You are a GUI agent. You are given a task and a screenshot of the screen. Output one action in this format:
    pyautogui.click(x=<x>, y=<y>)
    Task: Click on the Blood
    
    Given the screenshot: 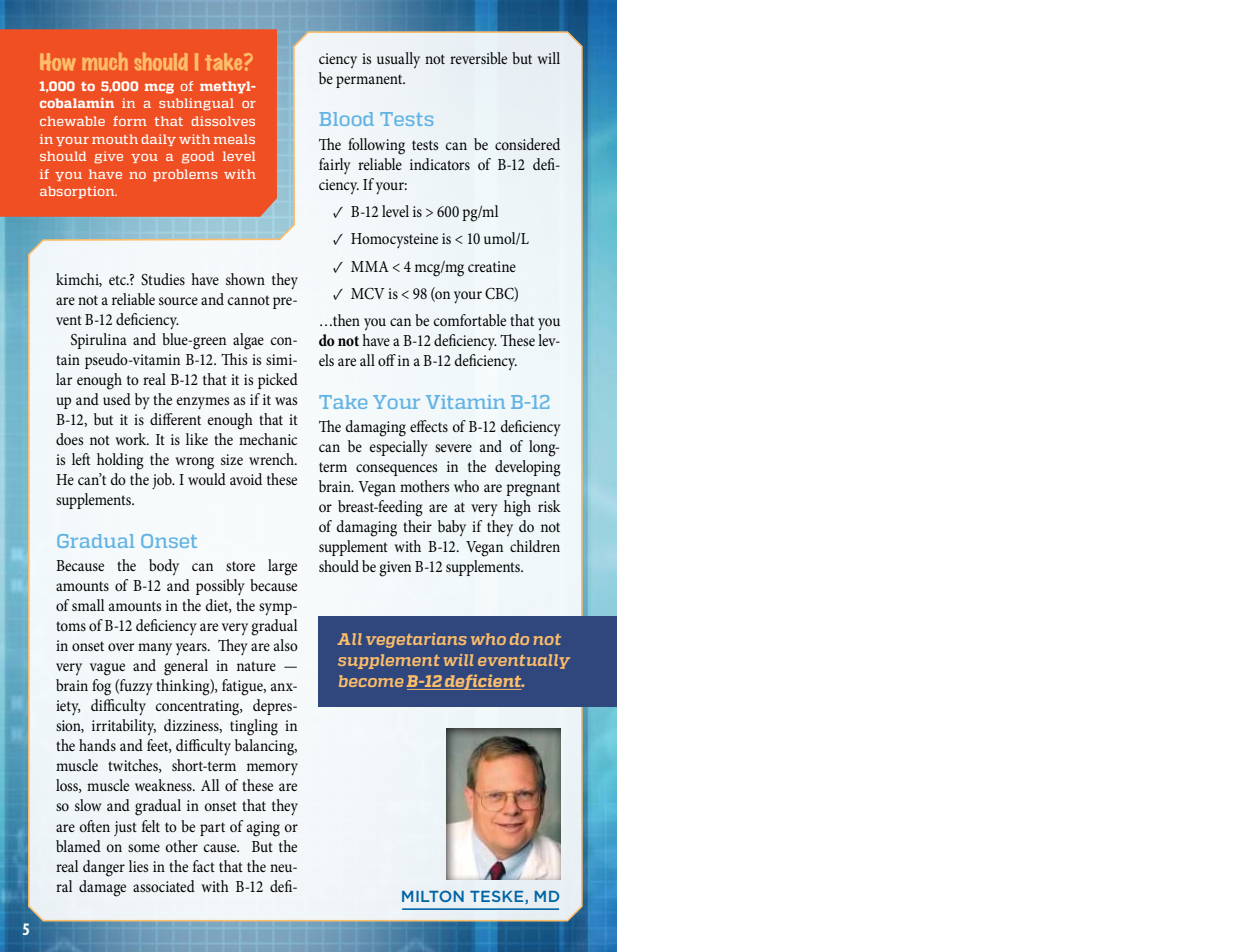 What is the action you would take?
    pyautogui.click(x=346, y=119)
